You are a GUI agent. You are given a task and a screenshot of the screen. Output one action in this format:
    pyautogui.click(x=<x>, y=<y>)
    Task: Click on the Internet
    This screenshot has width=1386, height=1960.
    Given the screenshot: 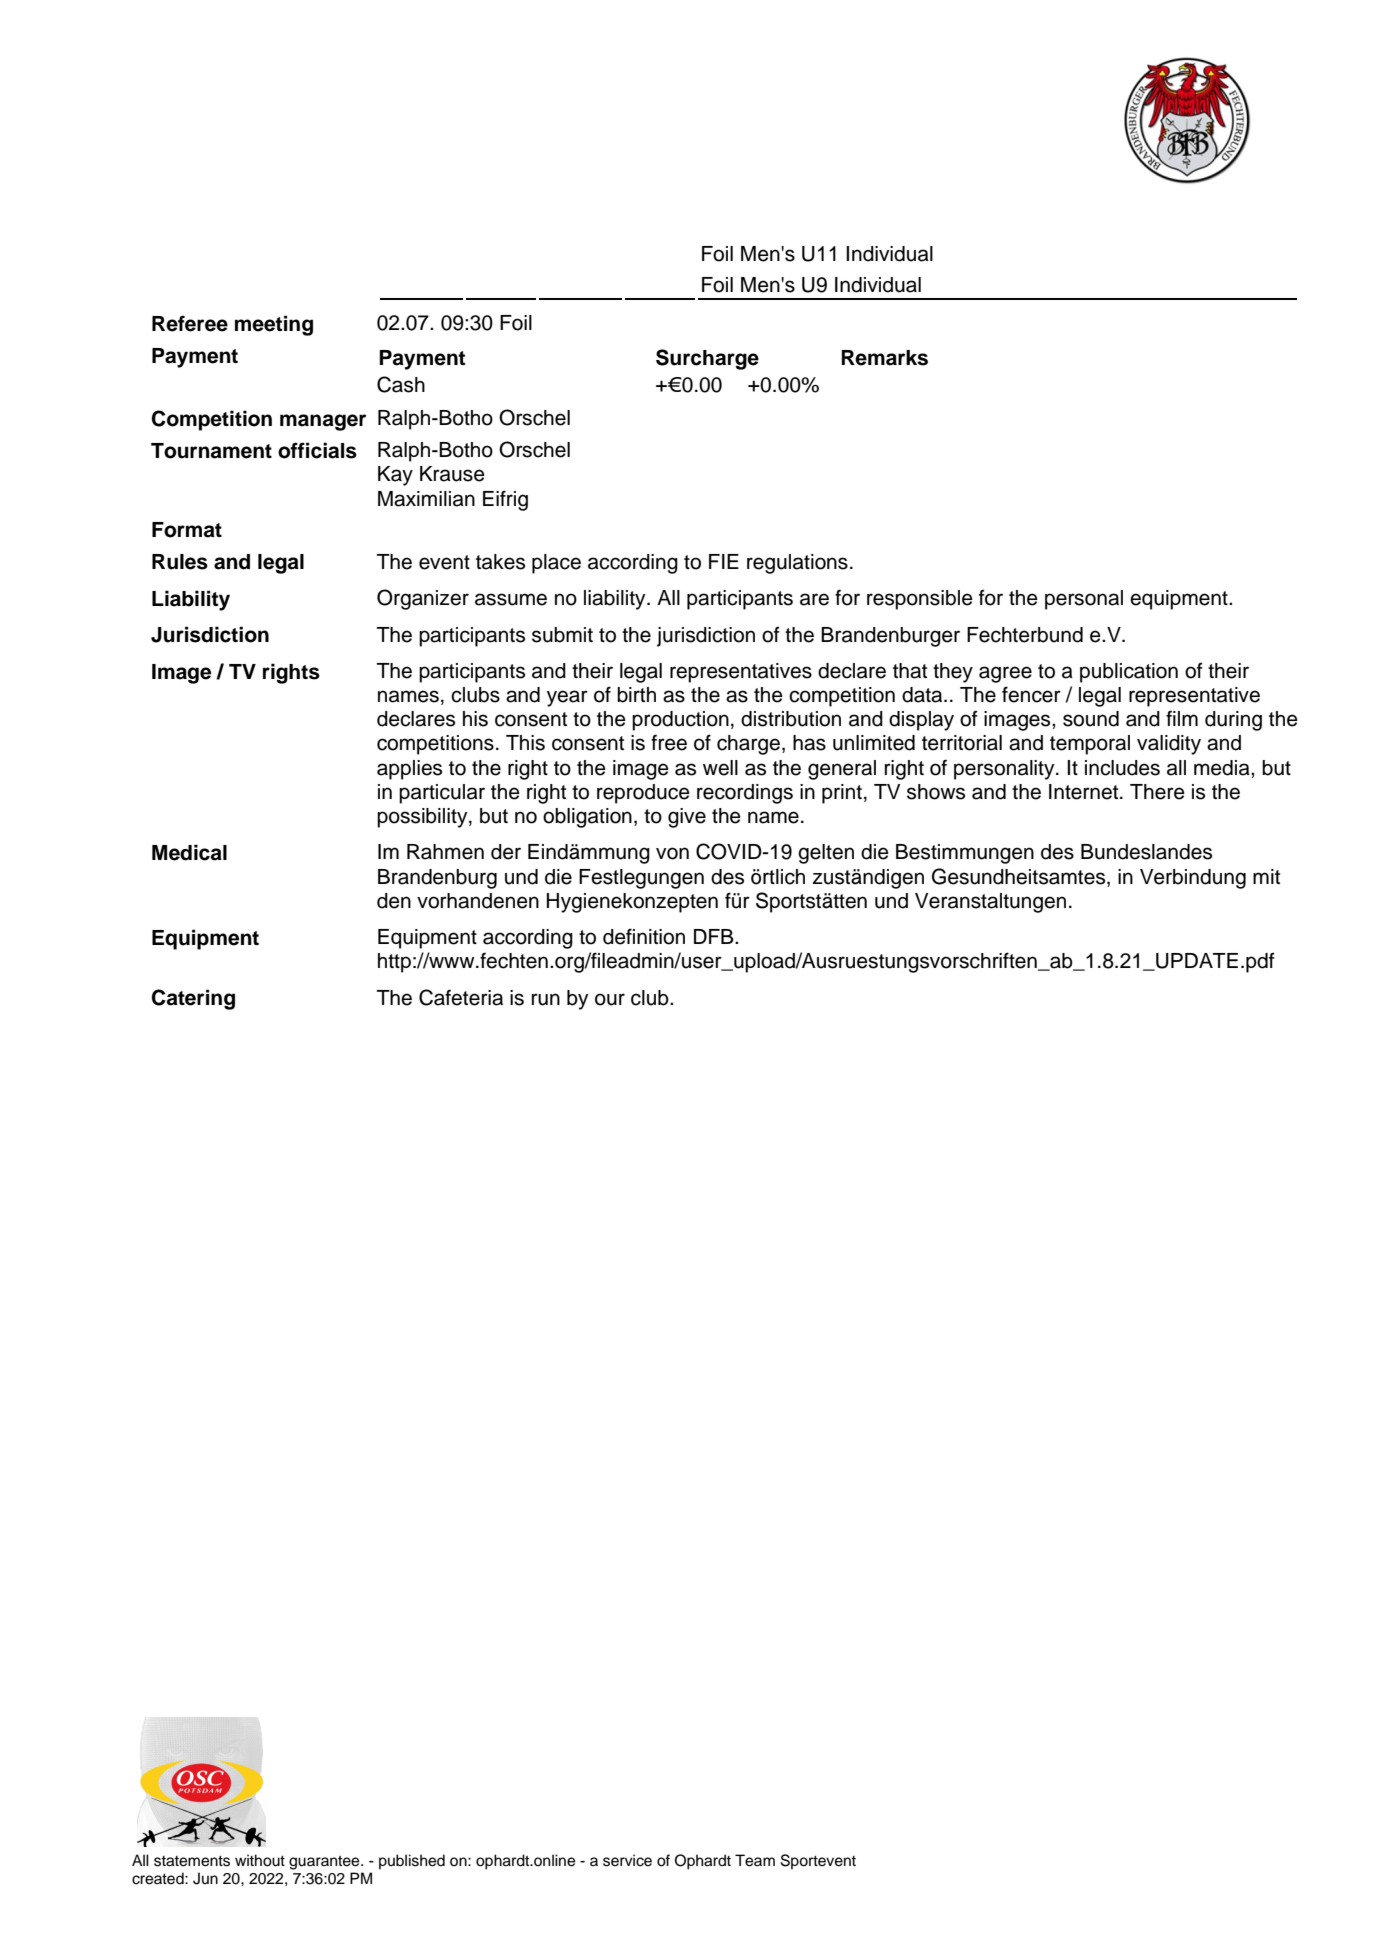 What is the action you would take?
    pyautogui.click(x=1085, y=792)
